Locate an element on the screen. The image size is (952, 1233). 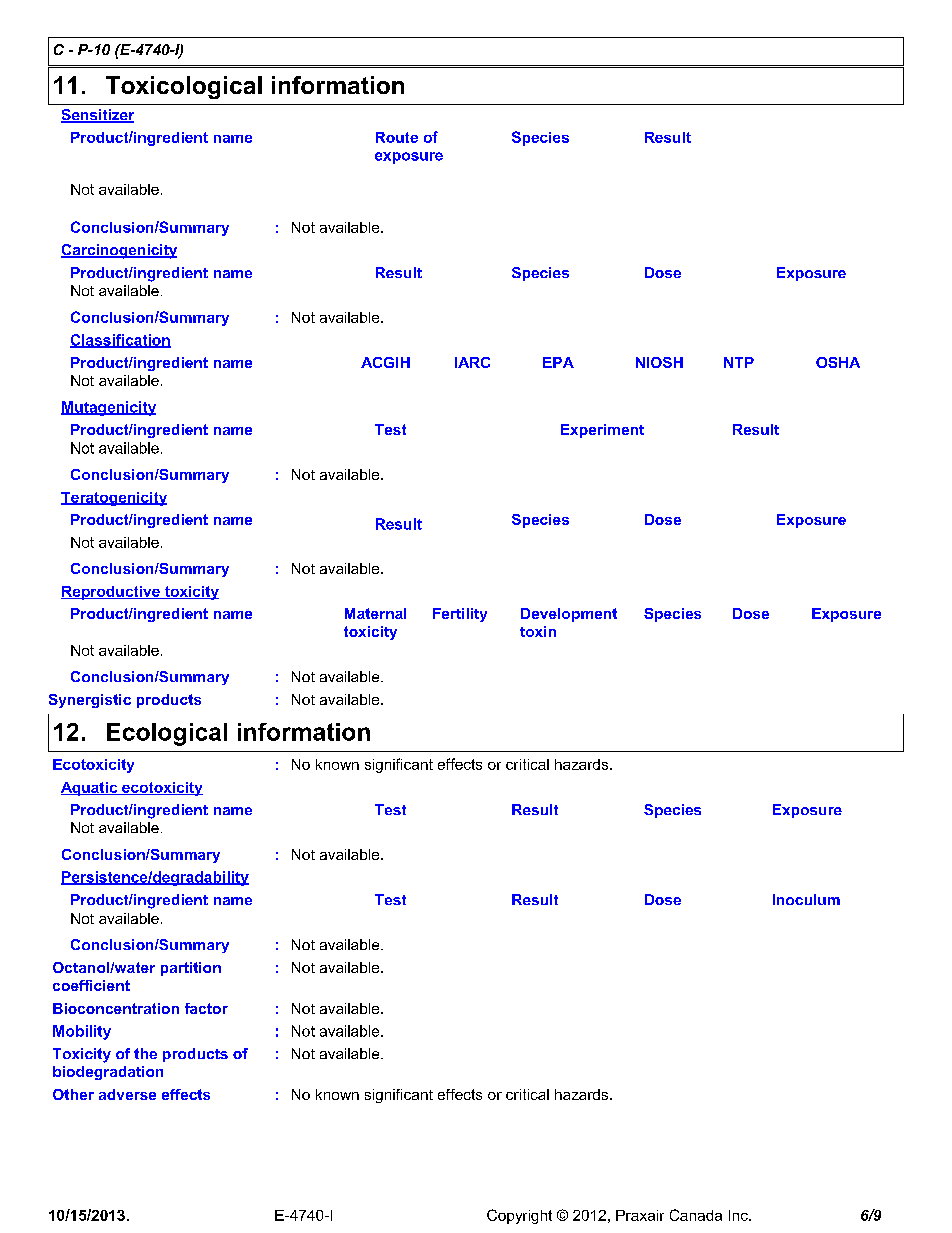
Development is located at coordinates (569, 615).
